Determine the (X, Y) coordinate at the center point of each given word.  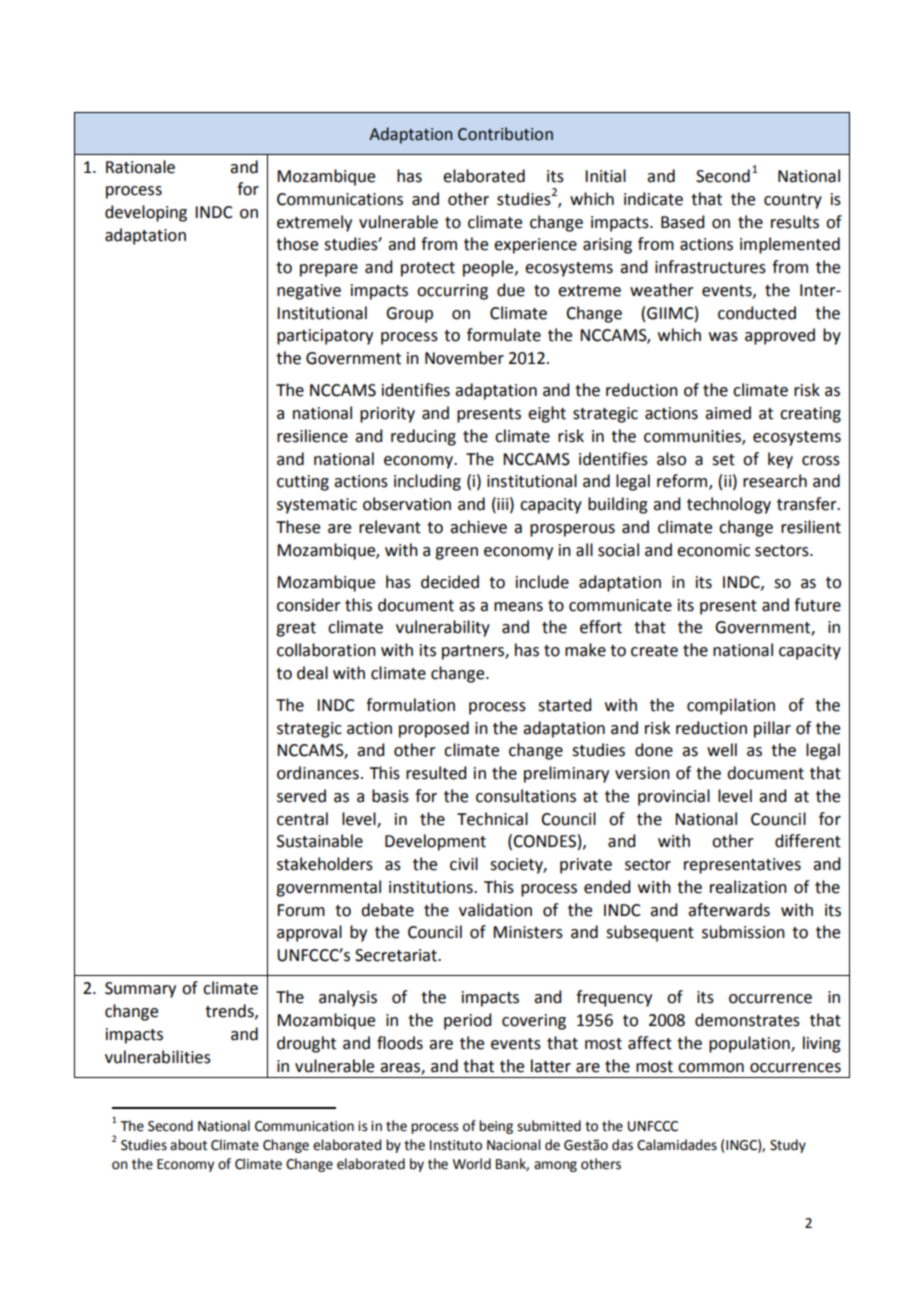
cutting (303, 483)
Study (788, 1146)
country (793, 201)
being (496, 1127)
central (302, 819)
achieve (478, 527)
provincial (674, 797)
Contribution (505, 134)
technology (729, 505)
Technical (492, 819)
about (188, 1145)
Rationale (140, 167)
